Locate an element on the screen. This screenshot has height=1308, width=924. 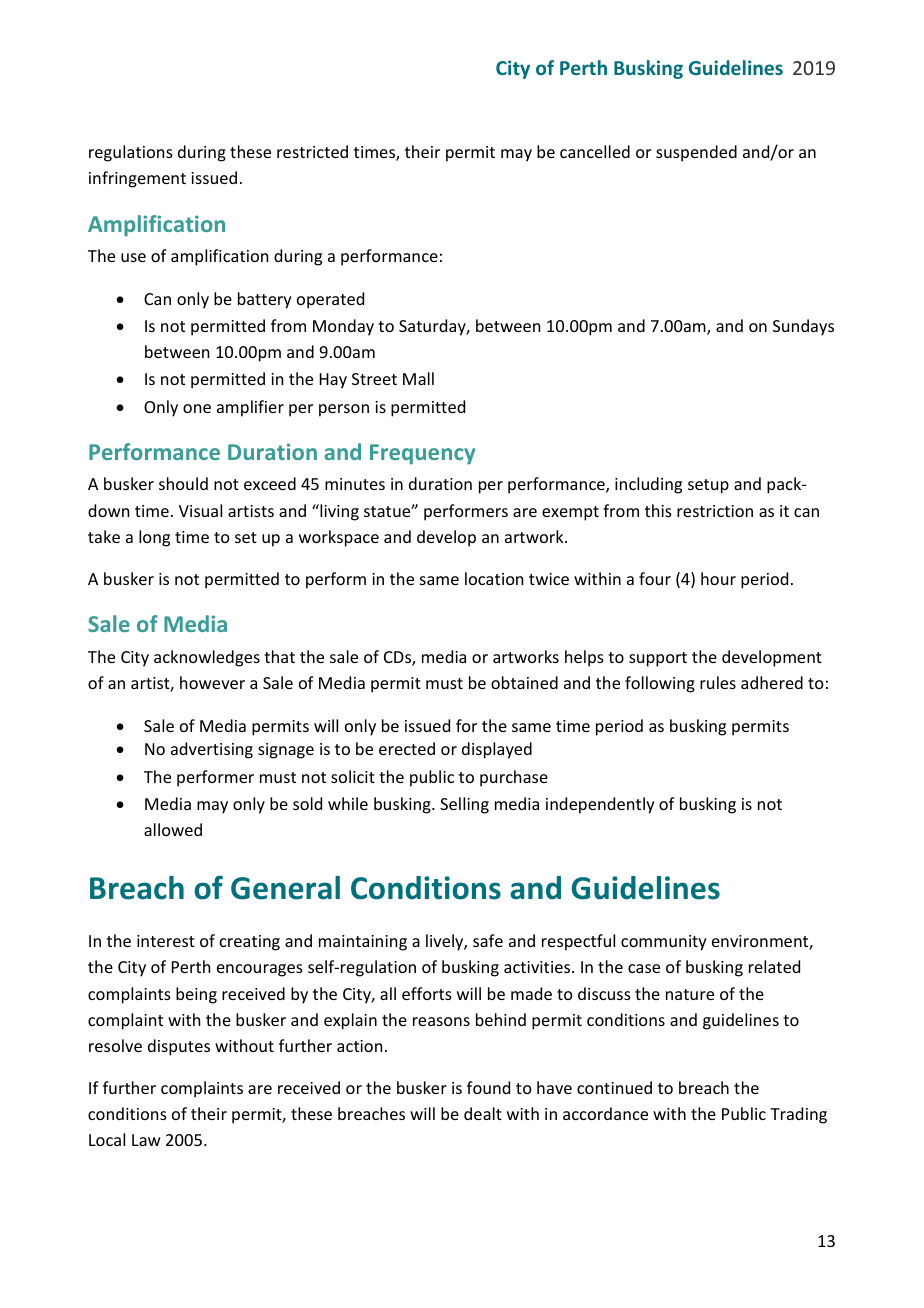
suspended is located at coordinates (696, 153).
